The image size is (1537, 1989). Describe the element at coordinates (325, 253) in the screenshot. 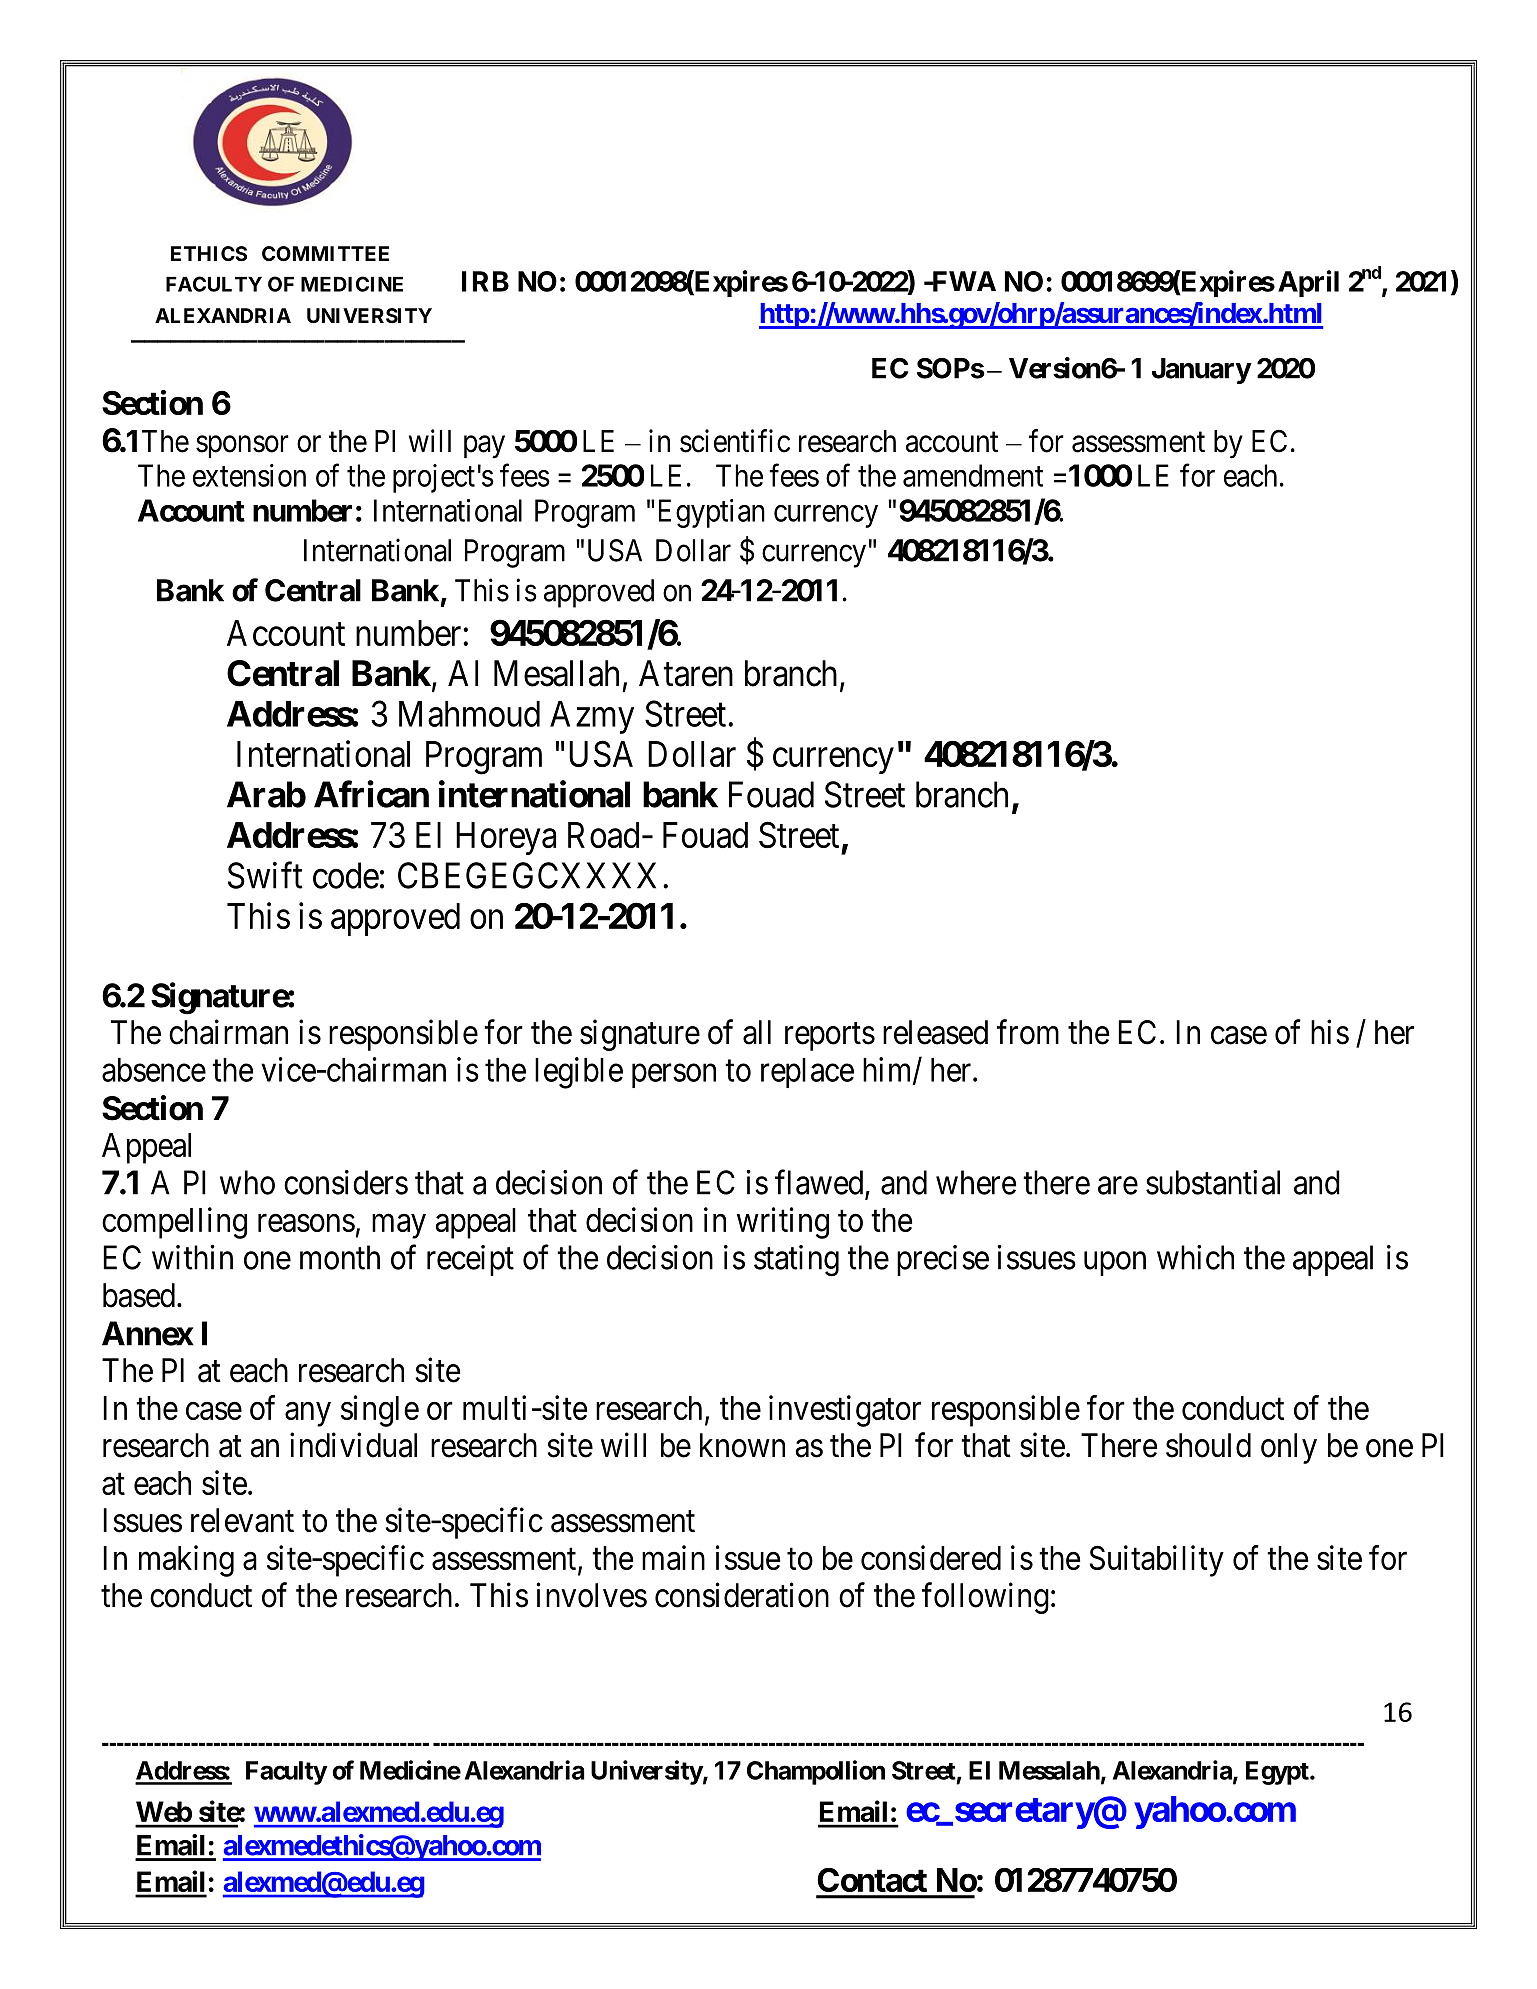

I see `COMMITTEE` at that location.
